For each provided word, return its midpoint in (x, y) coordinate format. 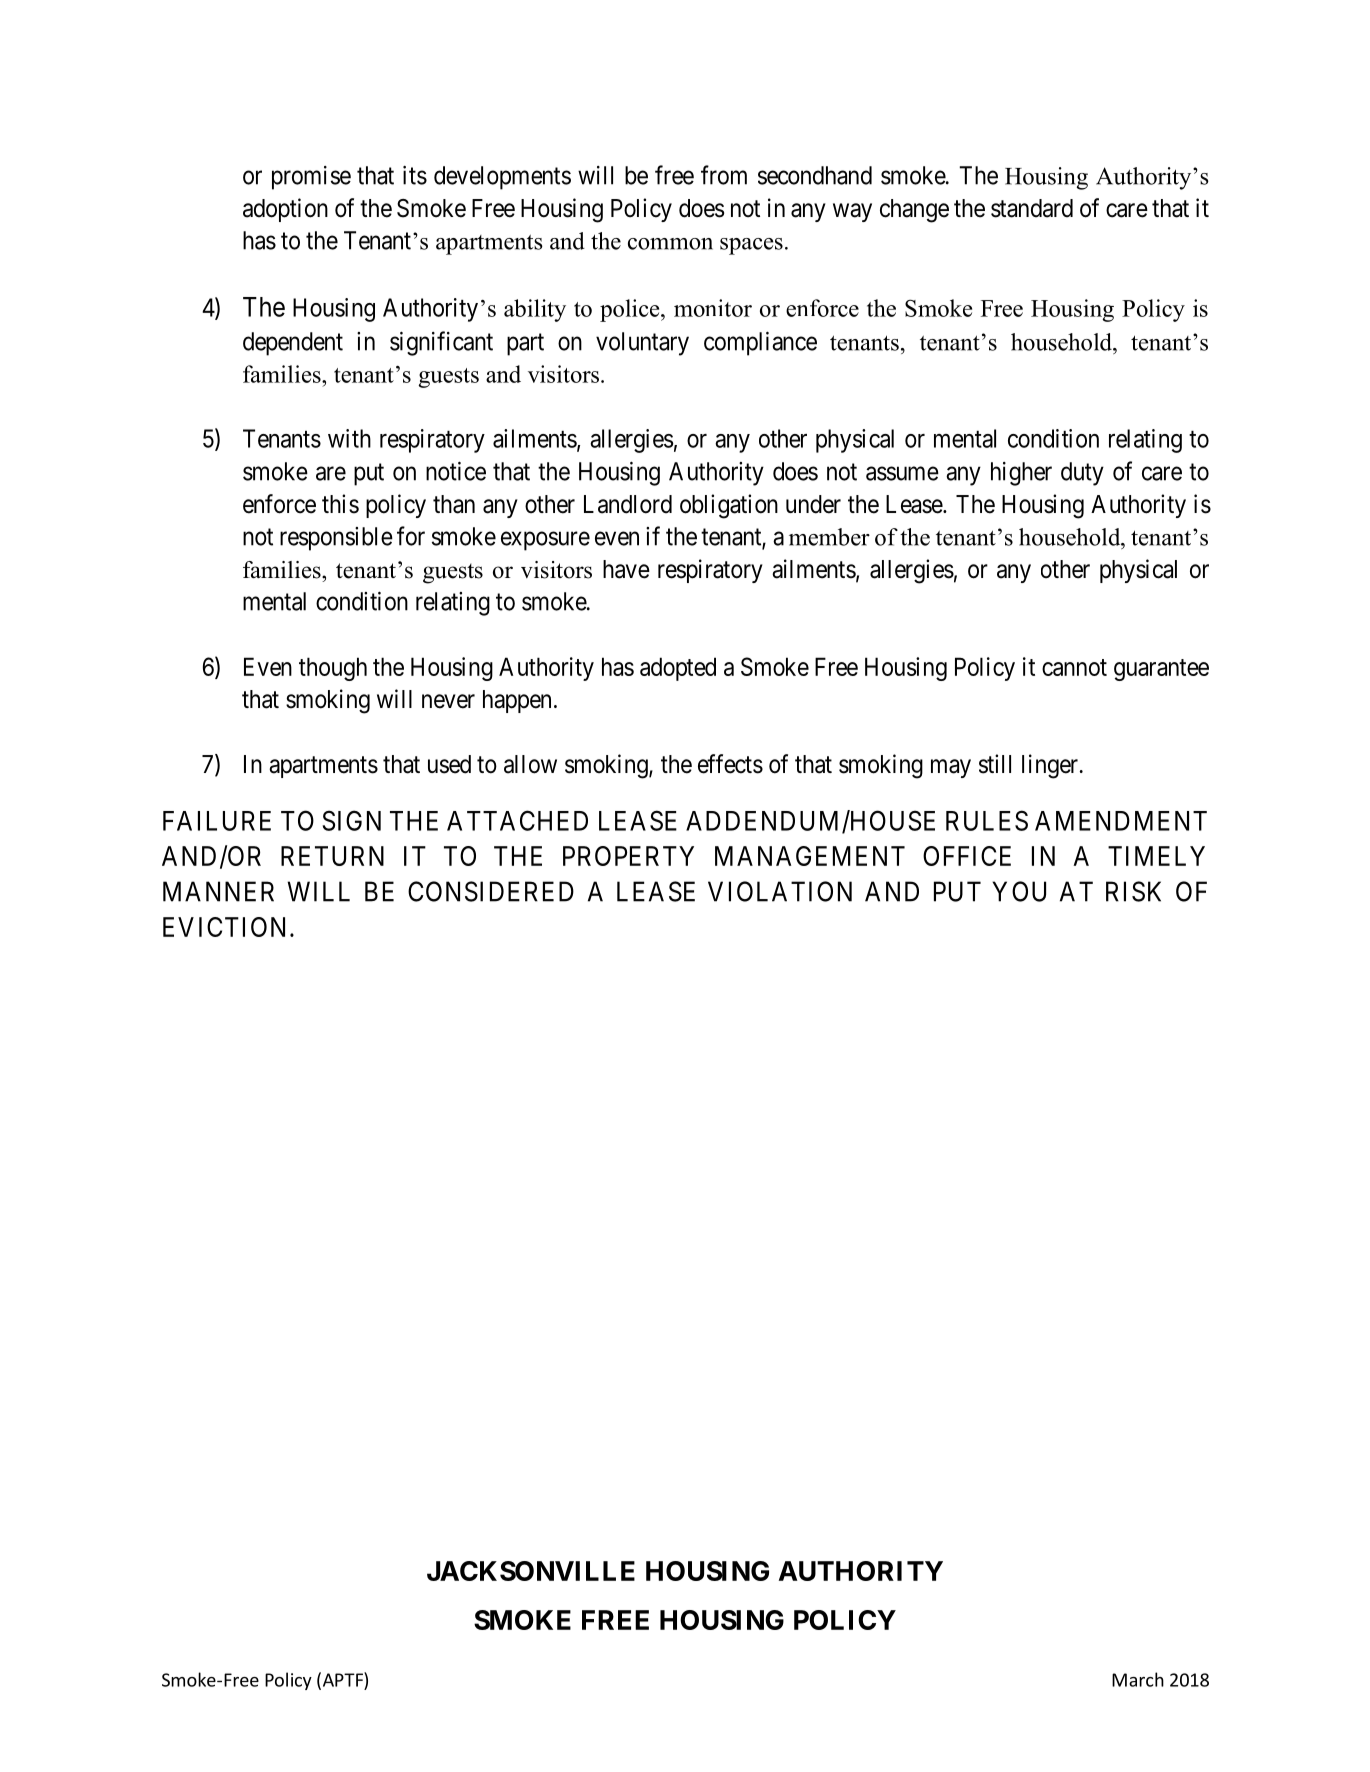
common (670, 244)
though (333, 669)
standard (1032, 208)
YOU (1019, 891)
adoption (285, 210)
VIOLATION (780, 891)
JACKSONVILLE (531, 1571)
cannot (1074, 667)
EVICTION (227, 927)
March (1138, 1679)
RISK (1133, 891)
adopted (678, 669)
